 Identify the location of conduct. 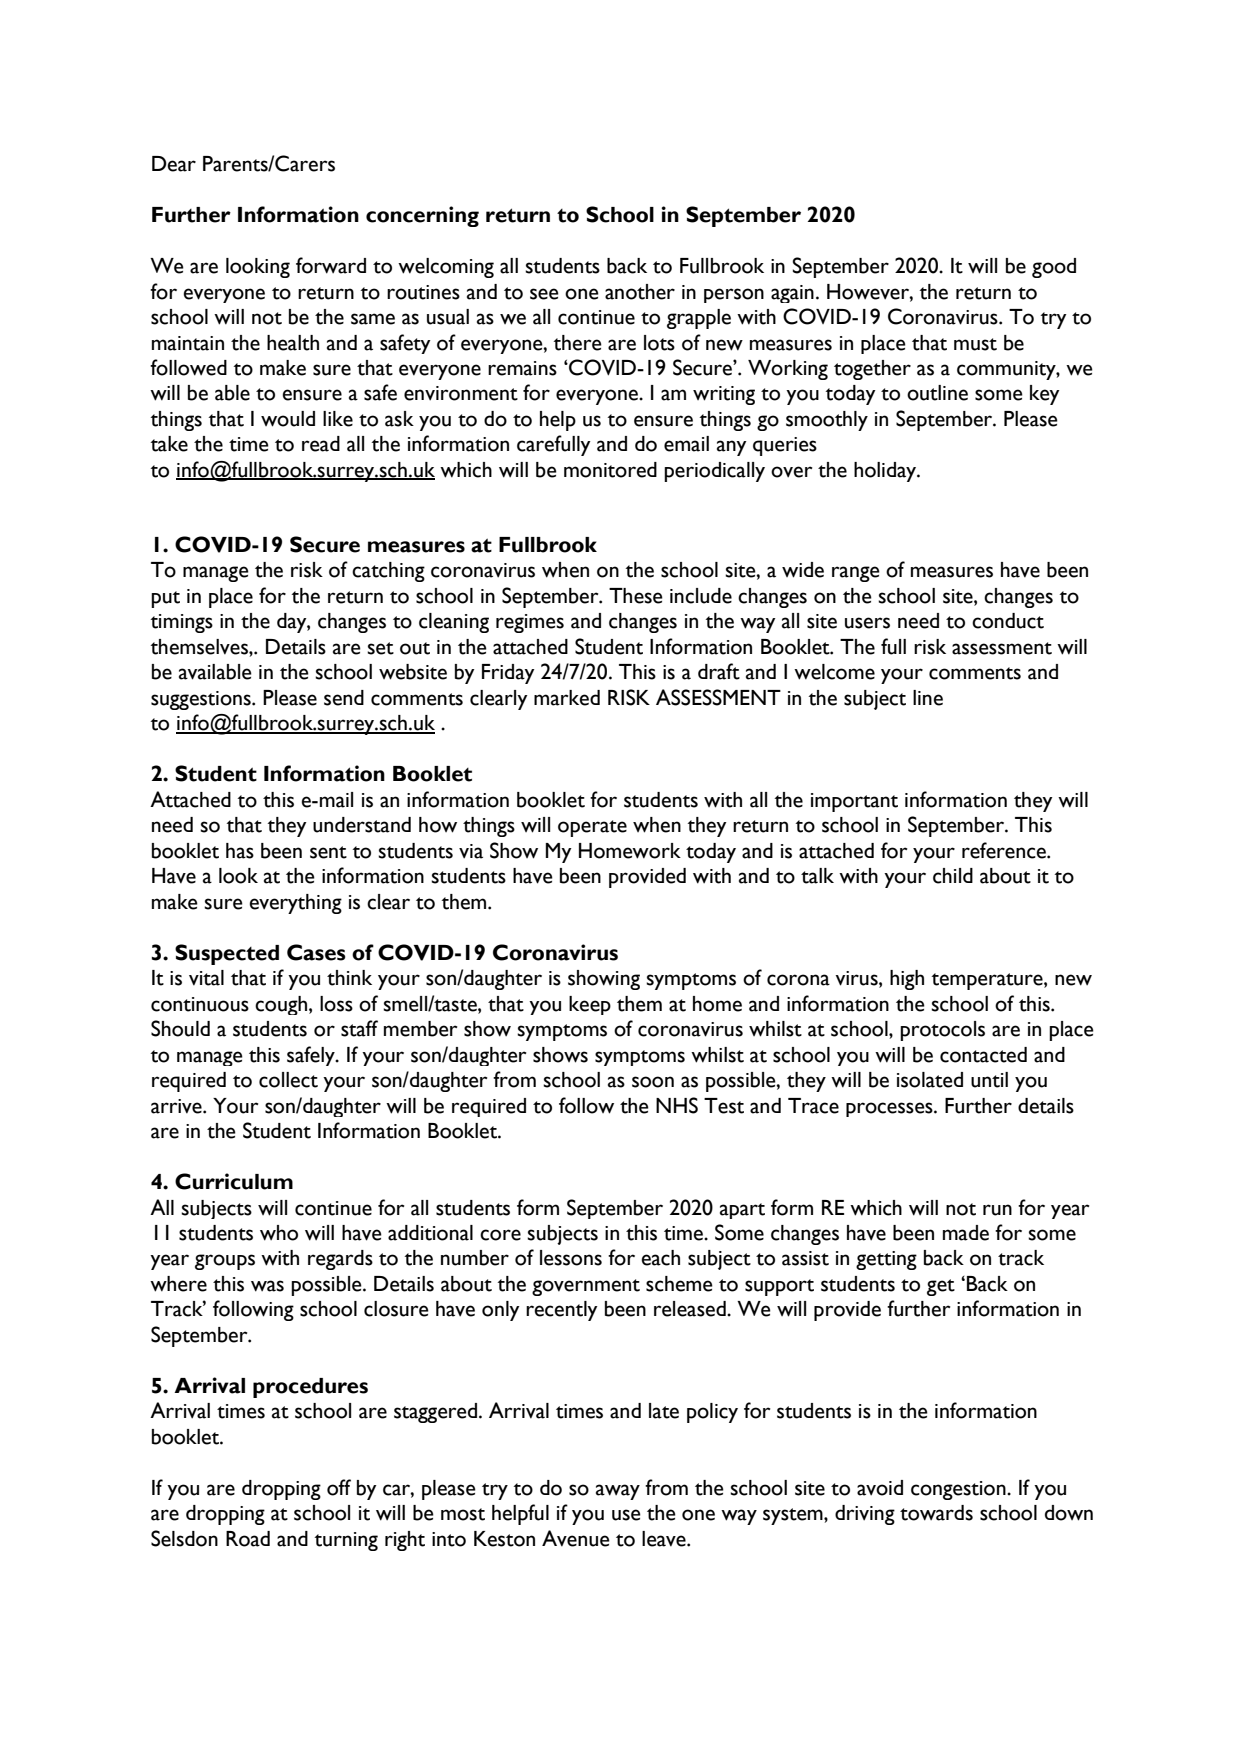
(1008, 621).
